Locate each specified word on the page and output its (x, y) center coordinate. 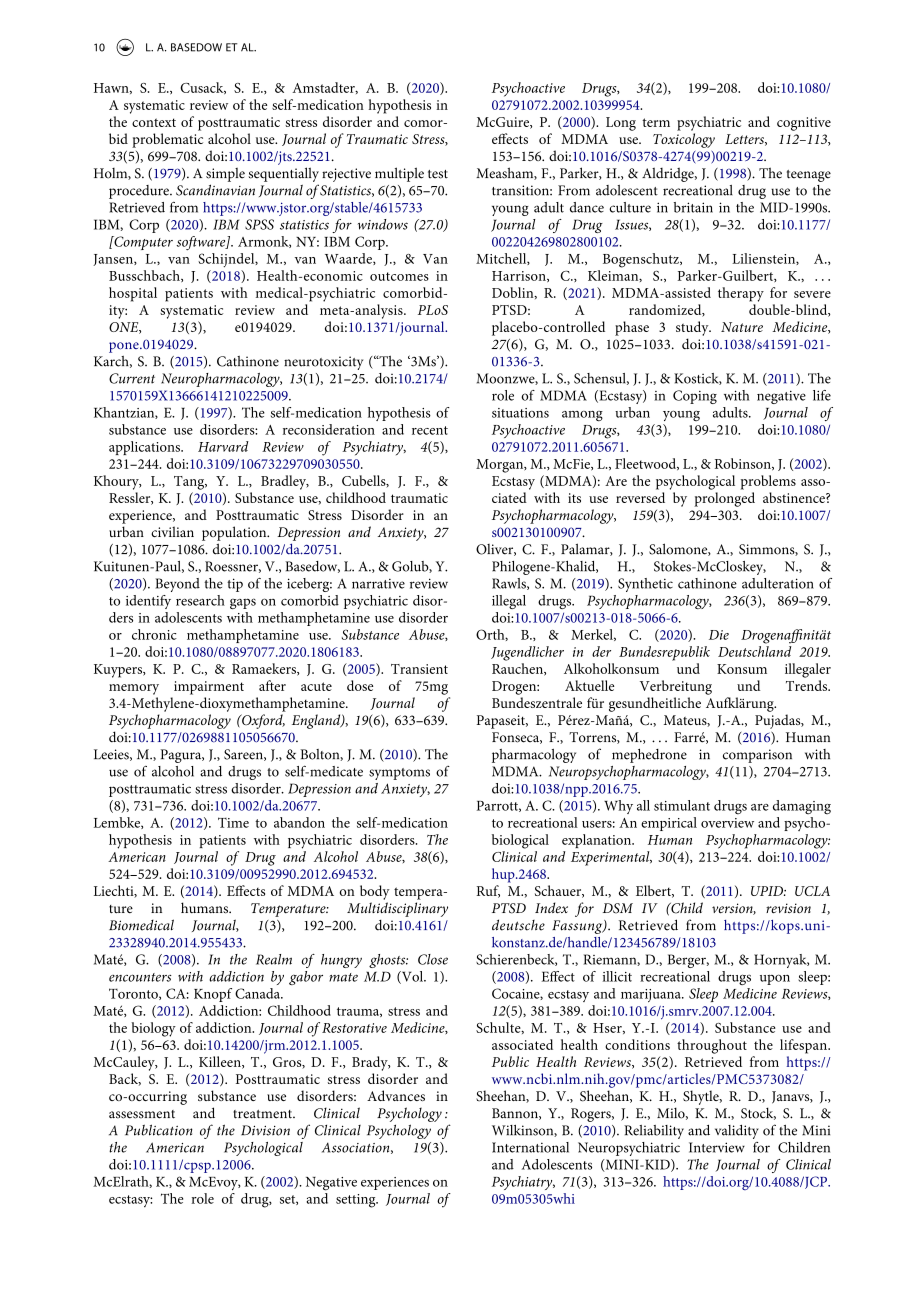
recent (430, 430)
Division (265, 1130)
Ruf (488, 891)
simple (225, 175)
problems (768, 482)
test (438, 174)
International (530, 1147)
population (235, 533)
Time (233, 822)
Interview (717, 1147)
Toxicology (684, 140)
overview (727, 823)
